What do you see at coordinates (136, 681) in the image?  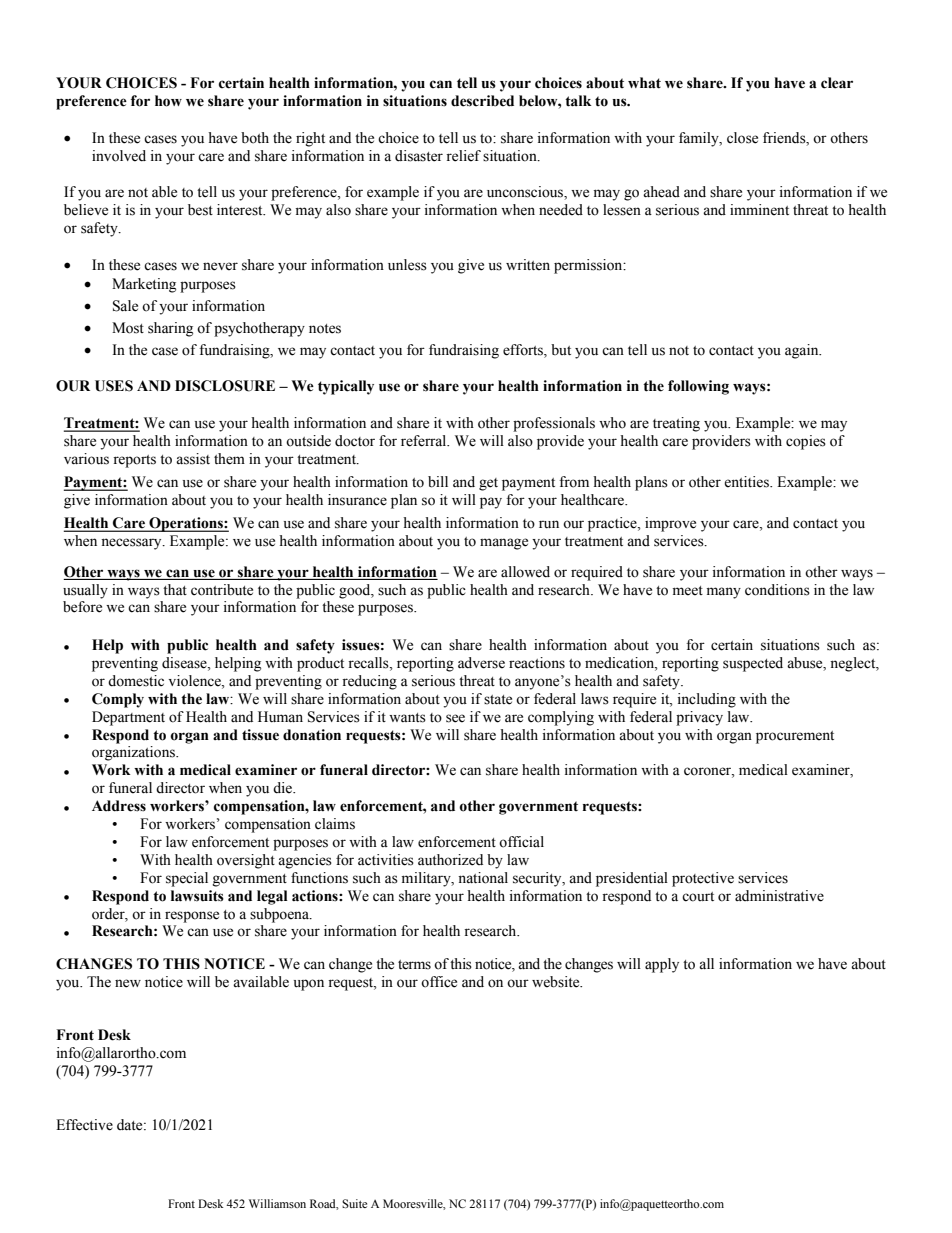 I see `domestic` at bounding box center [136, 681].
